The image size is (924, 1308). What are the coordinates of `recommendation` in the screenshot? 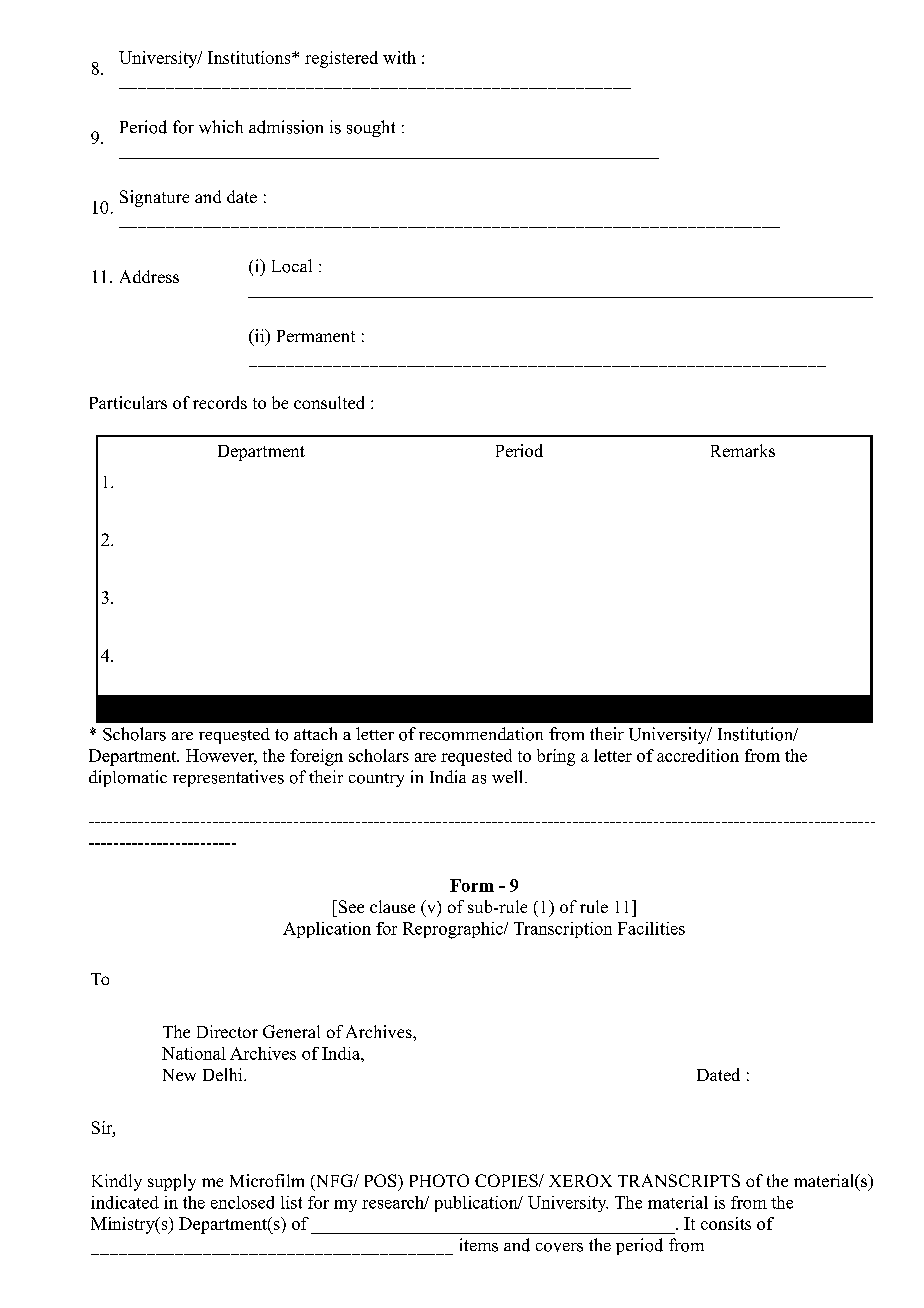 It's located at (481, 734).
